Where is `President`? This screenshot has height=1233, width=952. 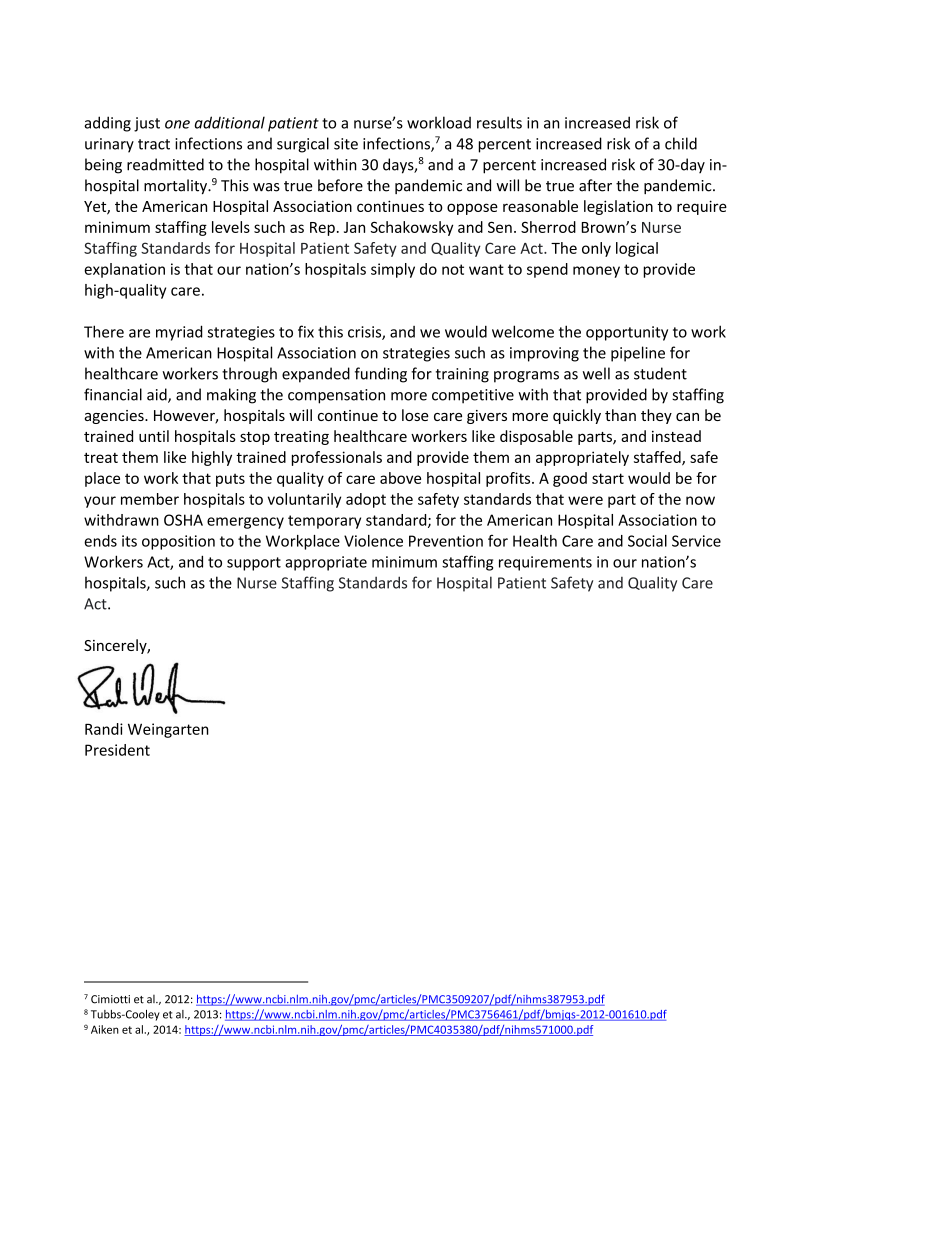 President is located at coordinates (117, 750).
